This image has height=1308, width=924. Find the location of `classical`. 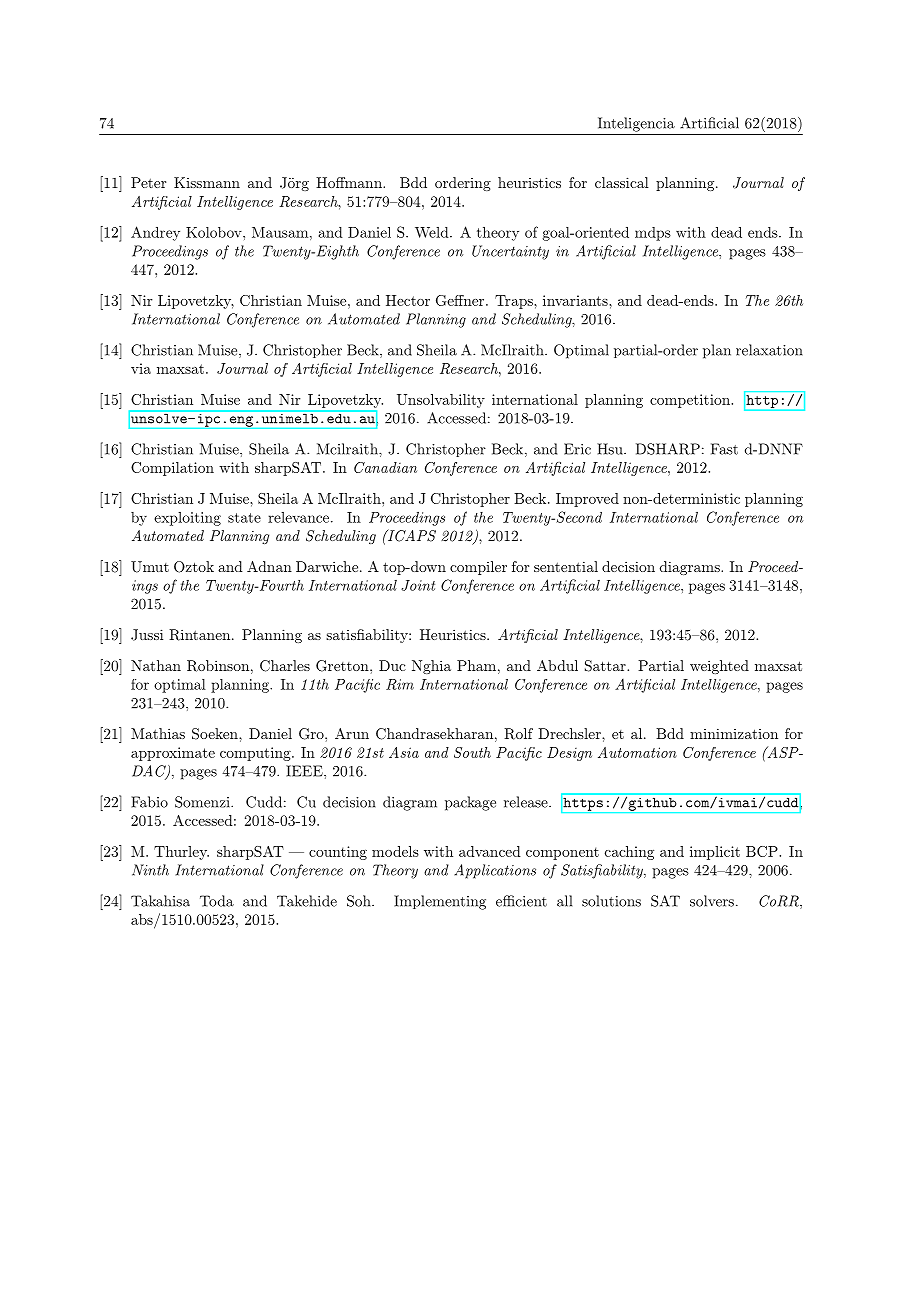

classical is located at coordinates (622, 182).
